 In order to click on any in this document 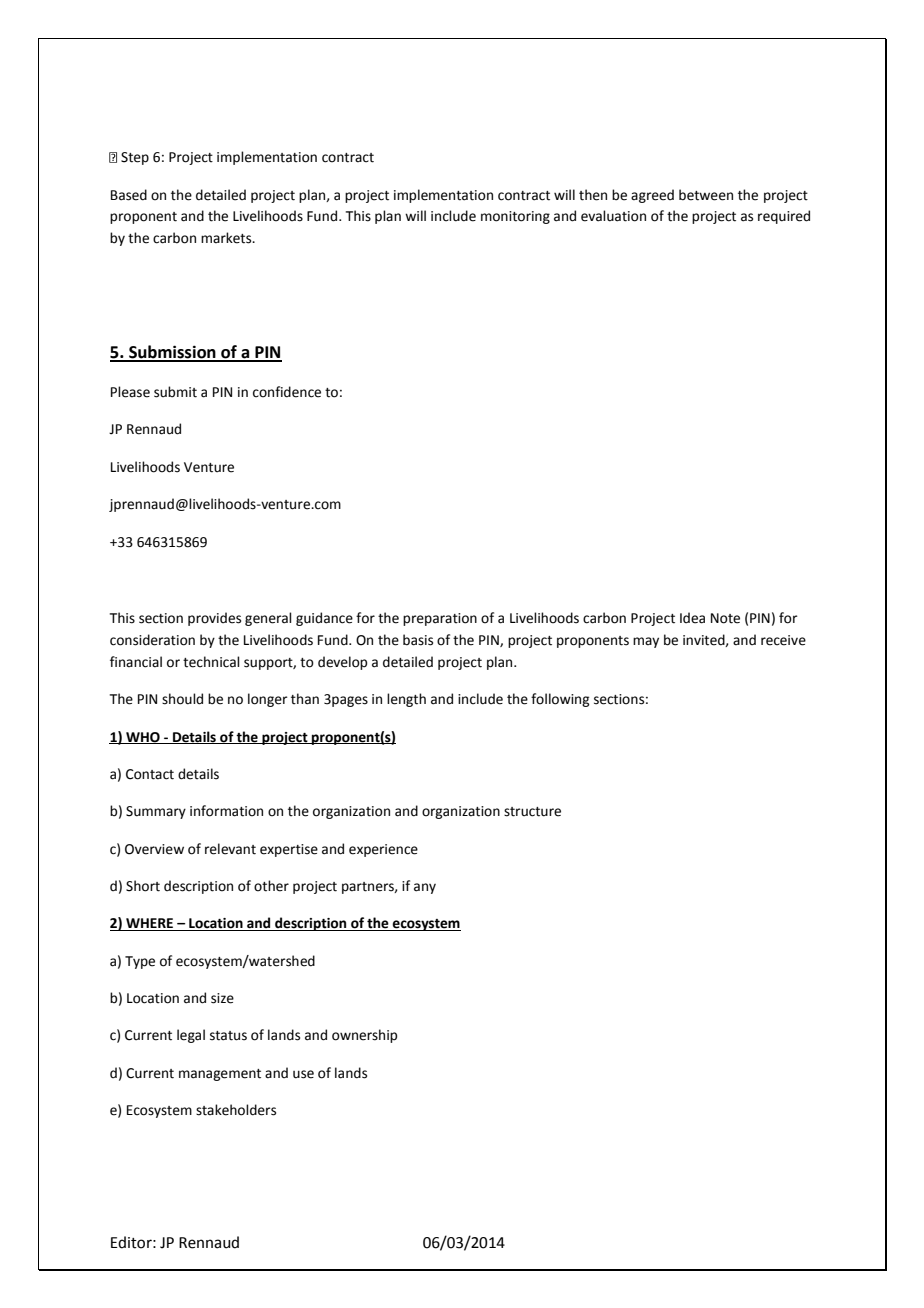, I will do `click(425, 888)`.
